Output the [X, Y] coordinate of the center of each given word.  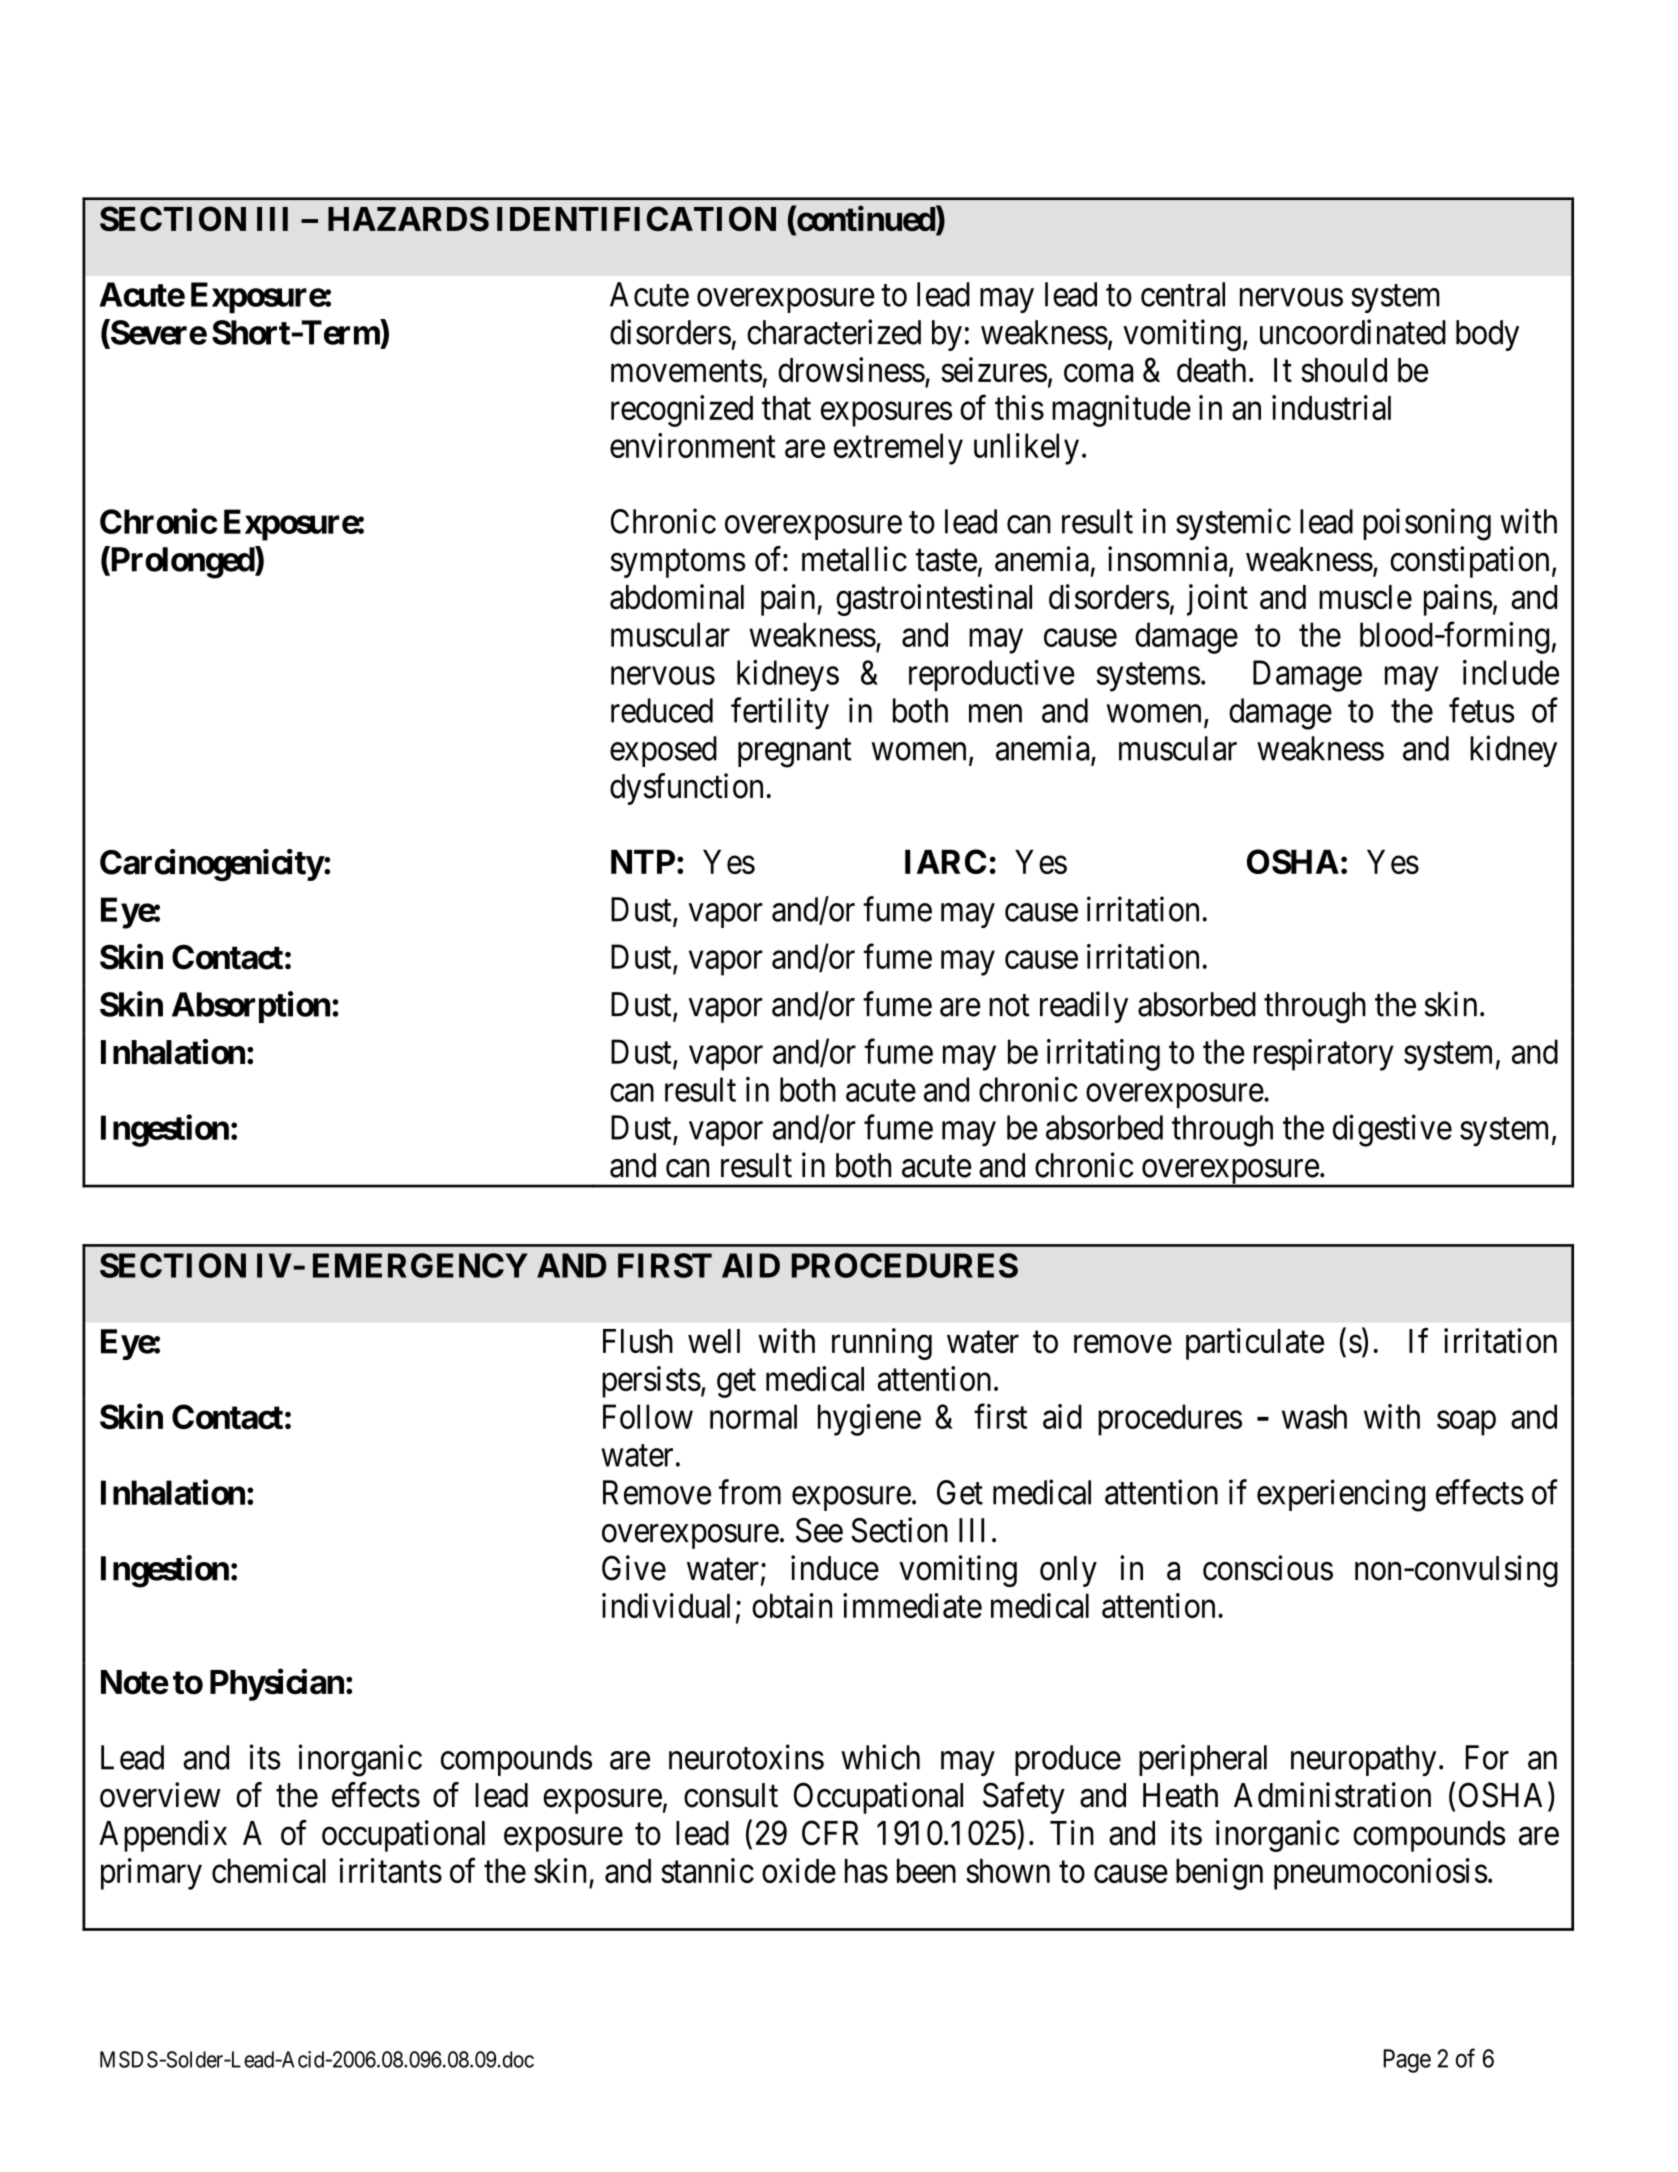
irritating [1103, 1055]
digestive [1392, 1130]
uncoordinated [1353, 332]
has [866, 1871]
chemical [269, 1870]
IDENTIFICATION [636, 218]
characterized [834, 332]
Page [1407, 2061]
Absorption [251, 1007]
